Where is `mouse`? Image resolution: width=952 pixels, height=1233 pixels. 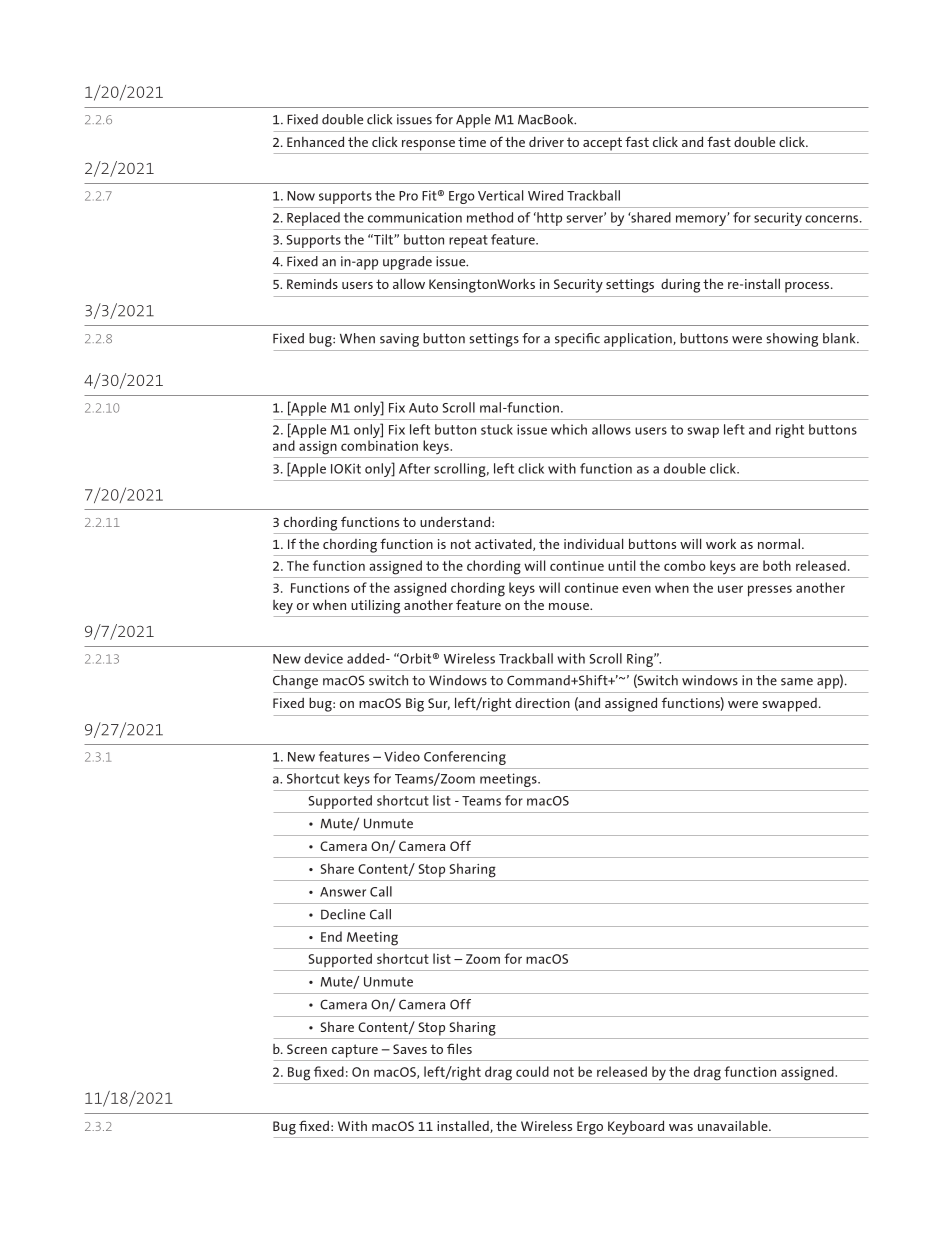 mouse is located at coordinates (570, 606).
